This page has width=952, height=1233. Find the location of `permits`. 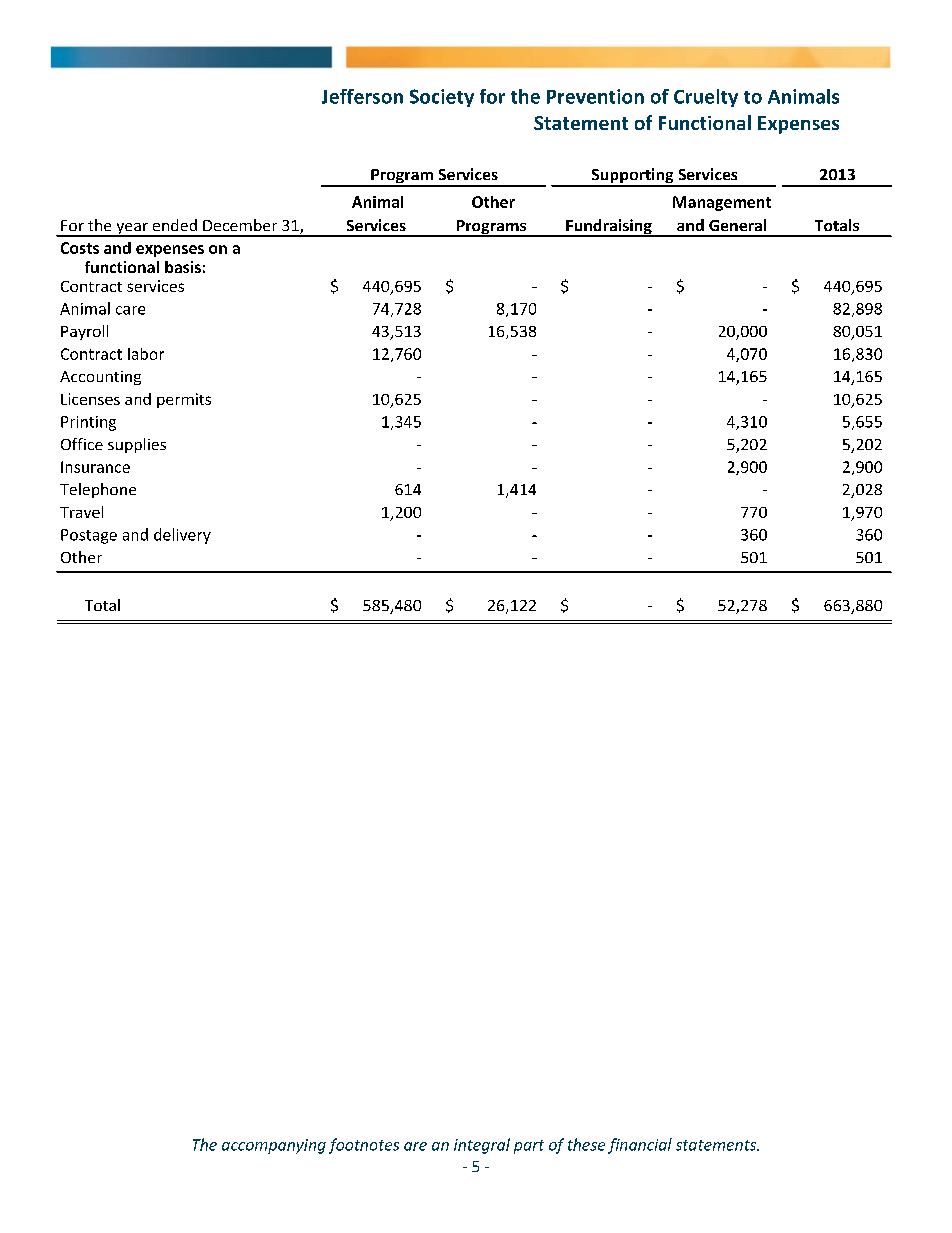

permits is located at coordinates (184, 400).
